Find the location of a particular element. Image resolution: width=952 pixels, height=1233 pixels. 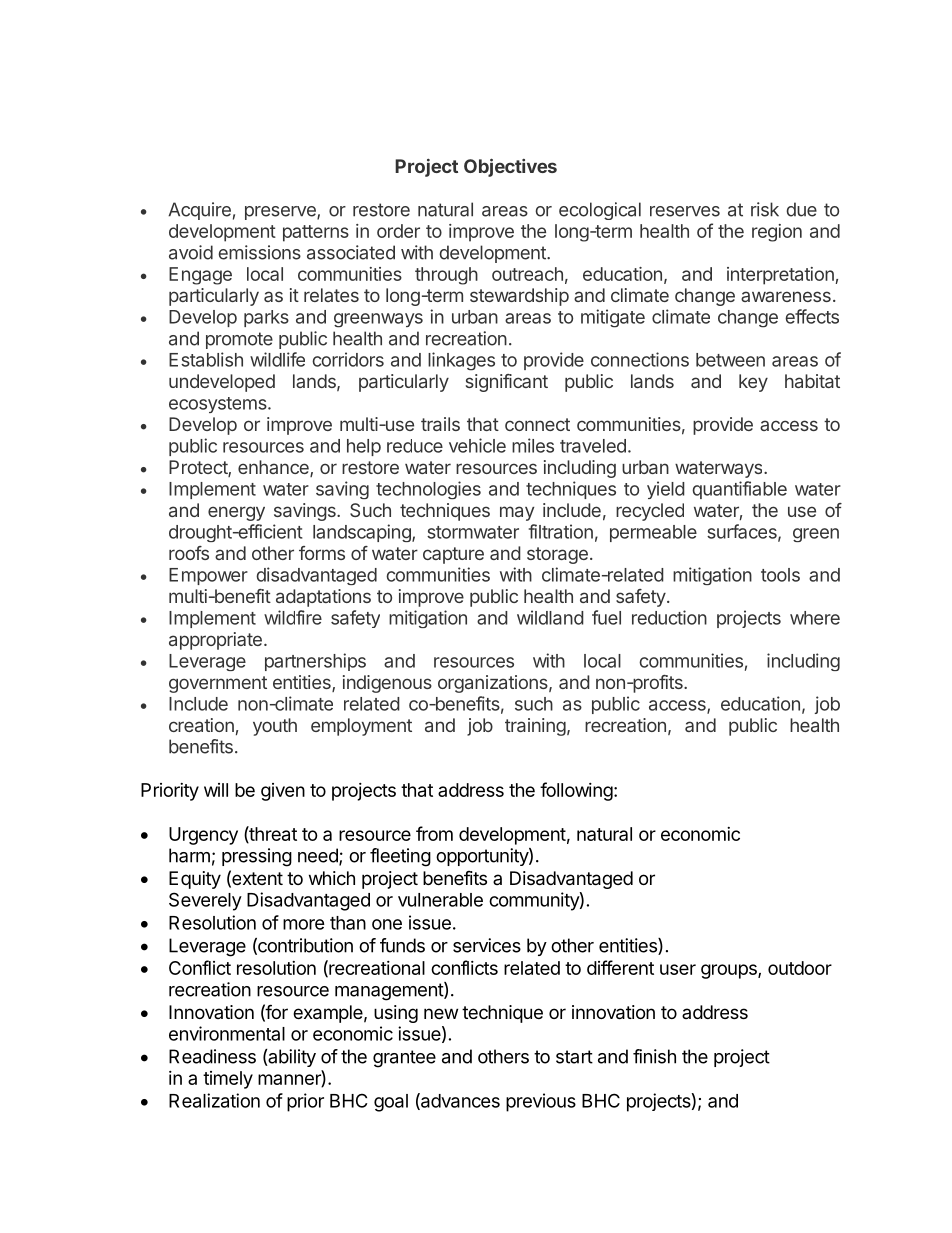

timely is located at coordinates (228, 1080).
